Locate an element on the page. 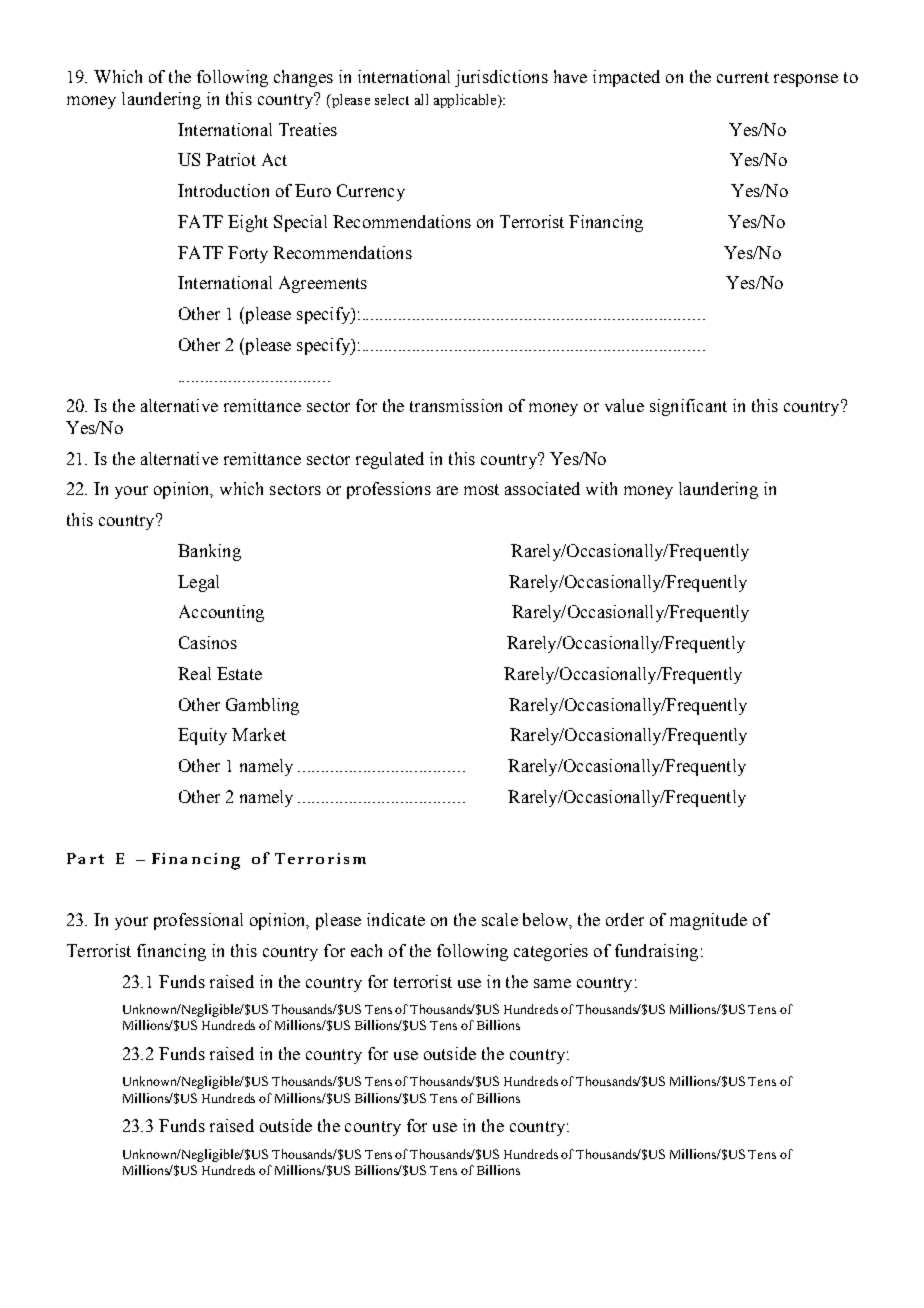  professional is located at coordinates (198, 921).
